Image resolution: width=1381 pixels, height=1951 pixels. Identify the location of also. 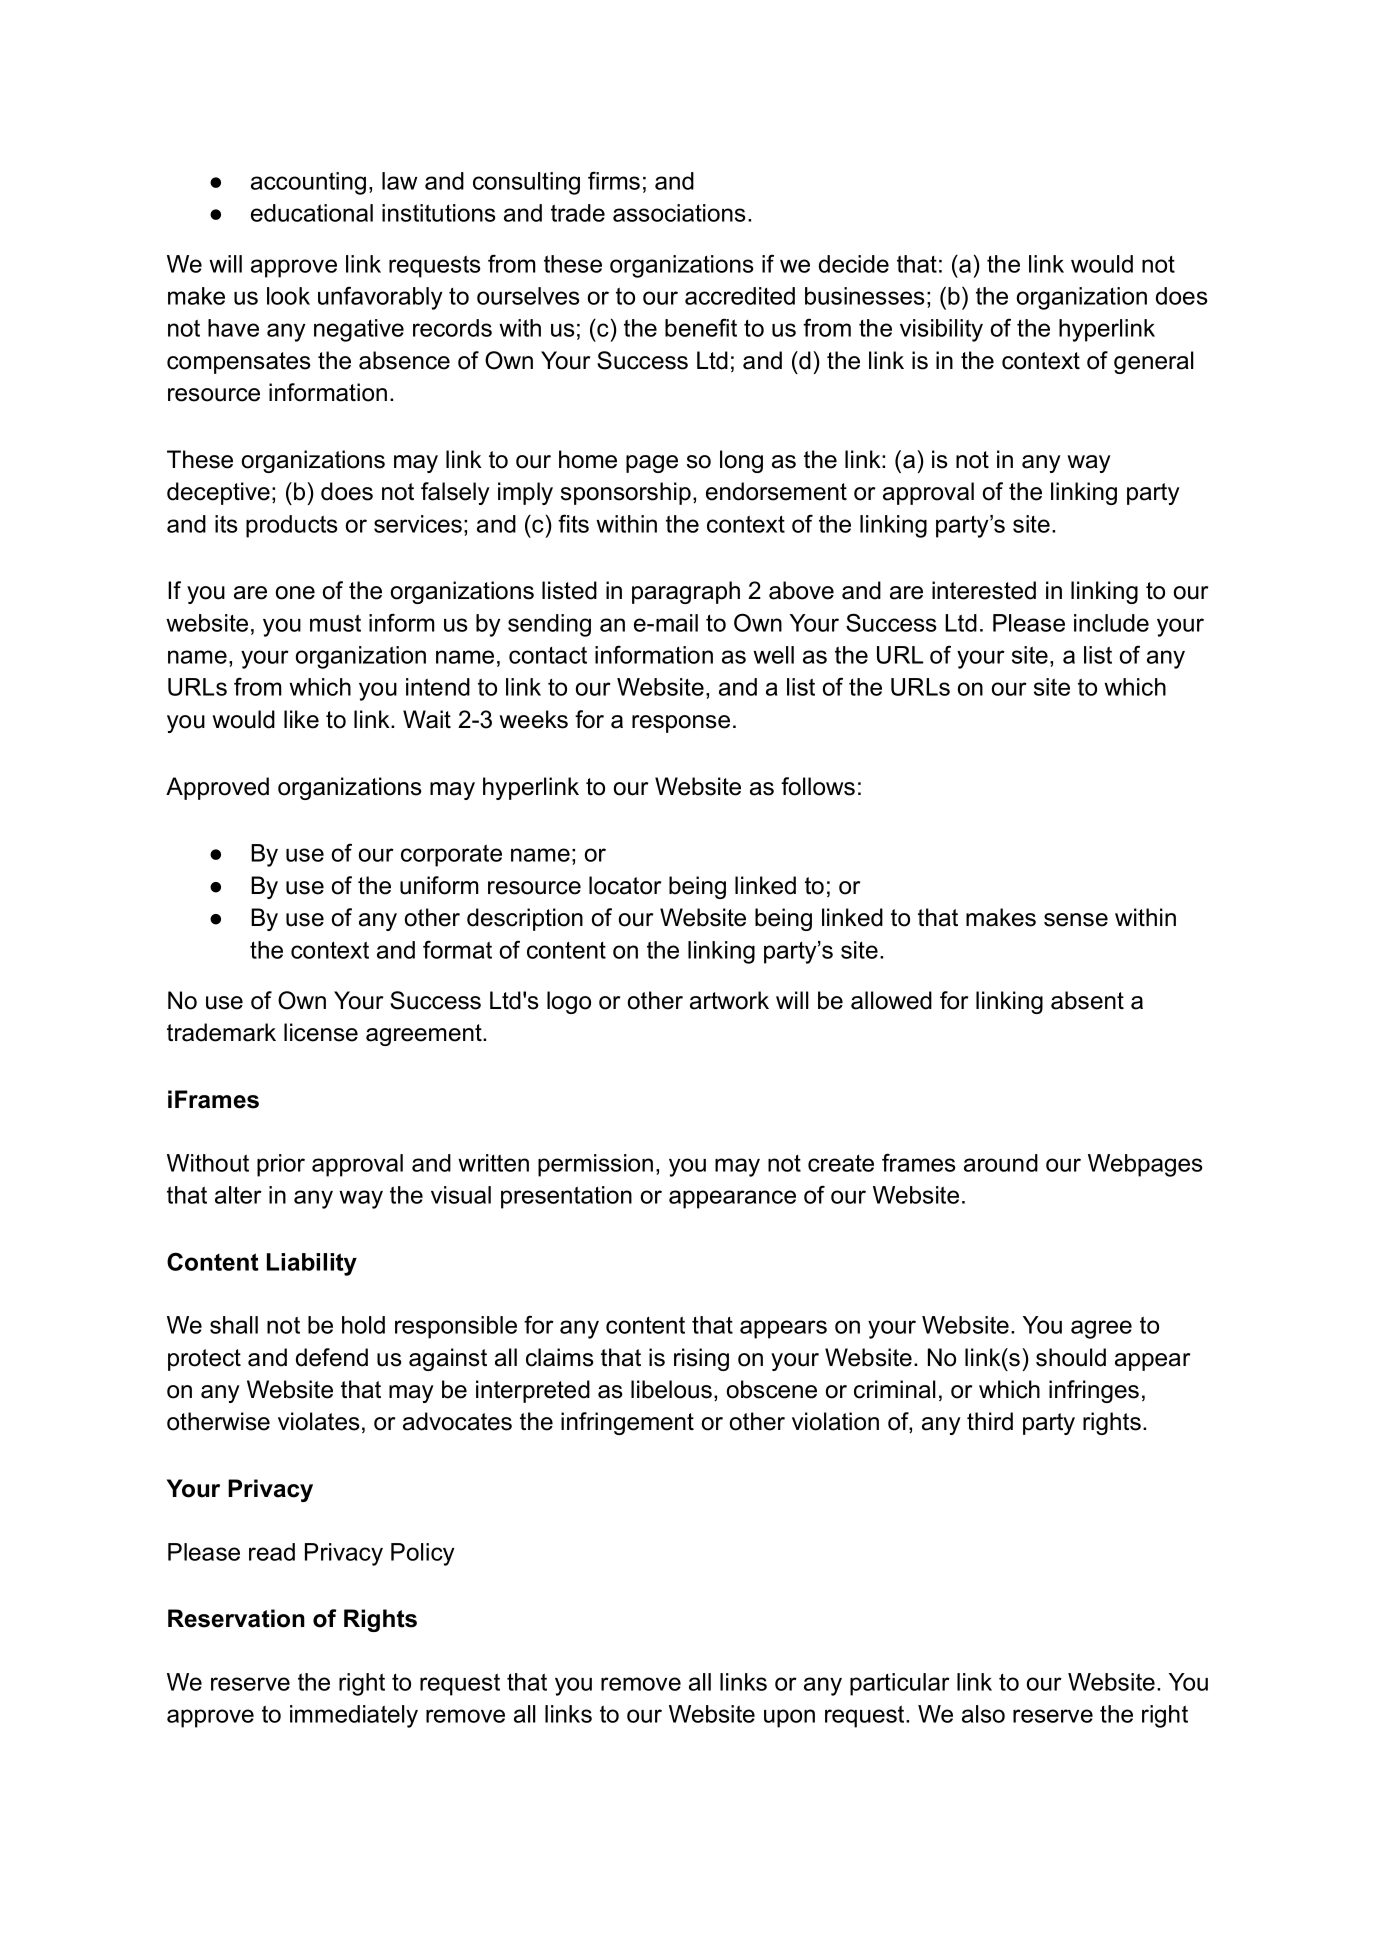
(983, 1714).
